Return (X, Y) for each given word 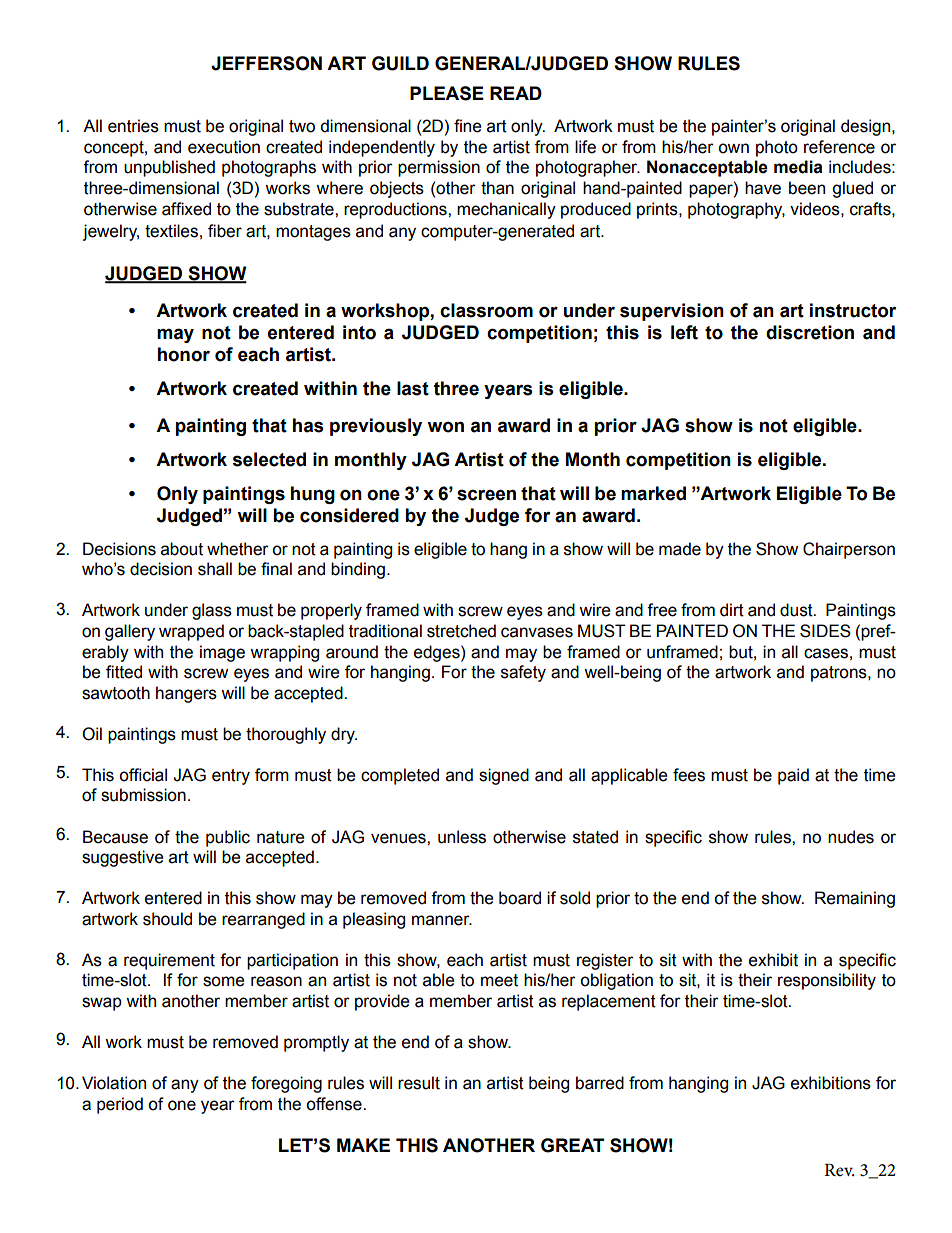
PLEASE (447, 93)
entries (133, 126)
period (120, 1105)
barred (600, 1083)
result (419, 1083)
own (733, 148)
